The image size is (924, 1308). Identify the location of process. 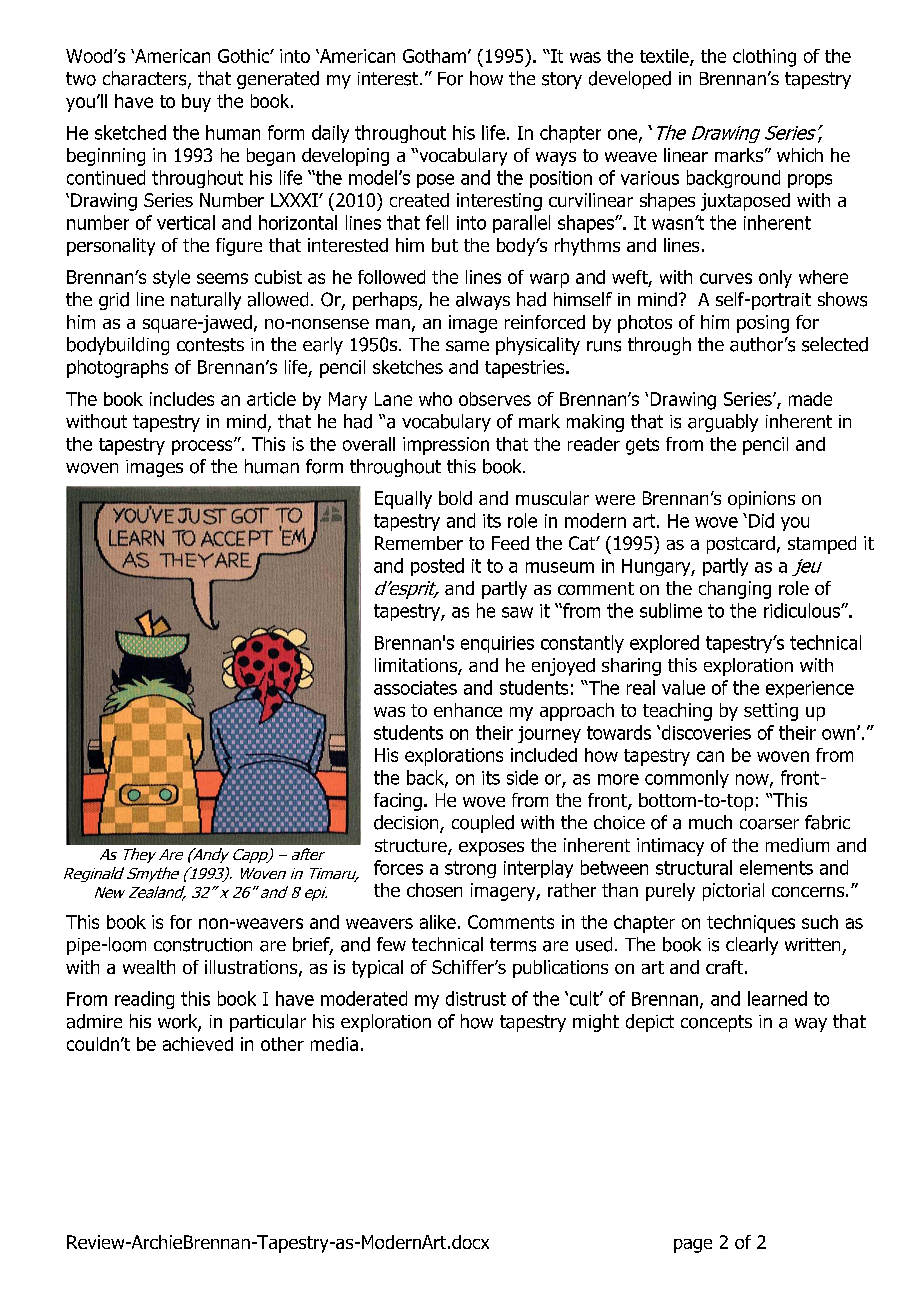
(203, 447).
